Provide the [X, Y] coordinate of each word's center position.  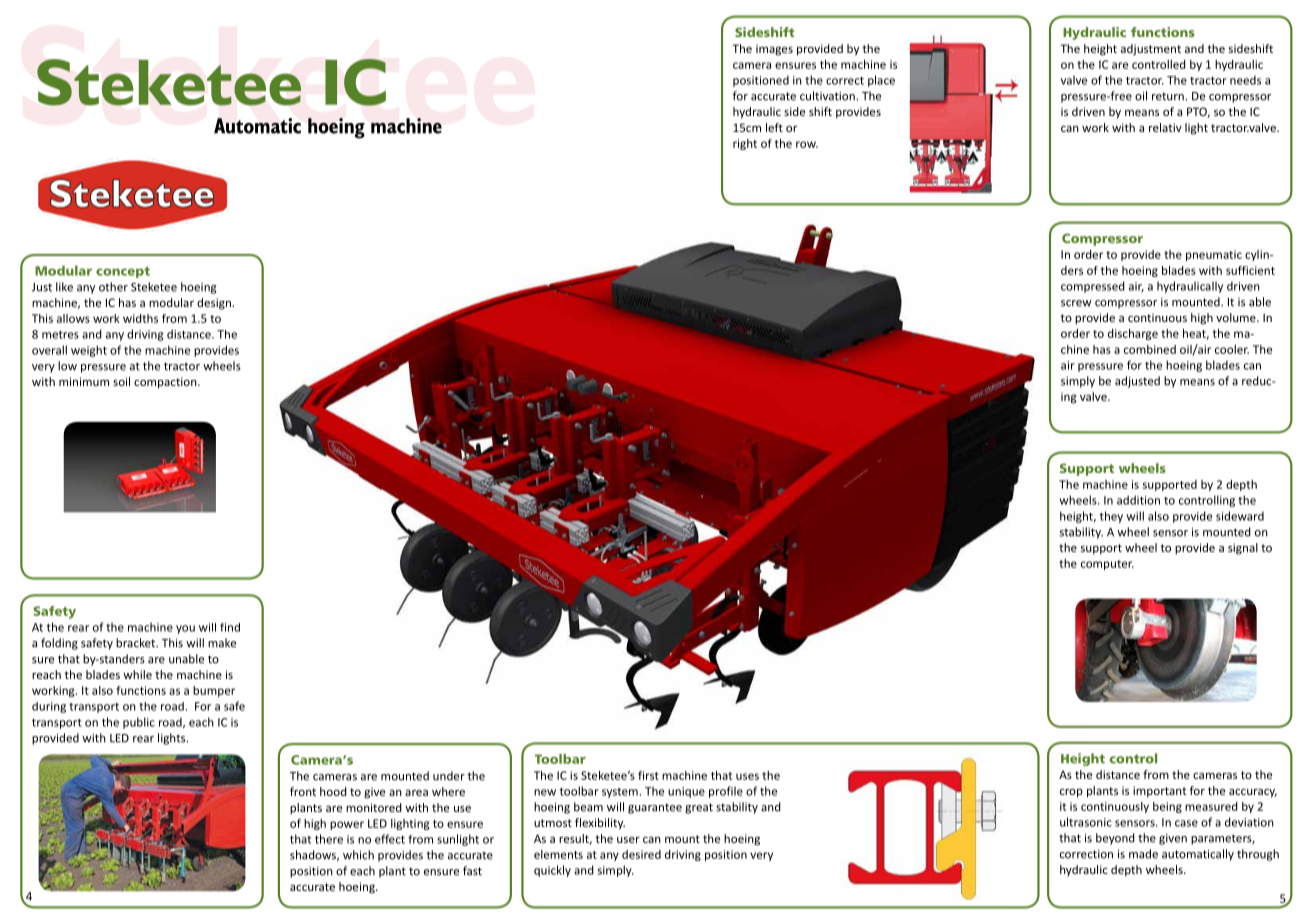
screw [1076, 303]
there [329, 839]
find [230, 627]
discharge [1133, 334]
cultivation [828, 96]
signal [1243, 549]
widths [140, 318]
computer [1107, 565]
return [1169, 96]
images [774, 50]
